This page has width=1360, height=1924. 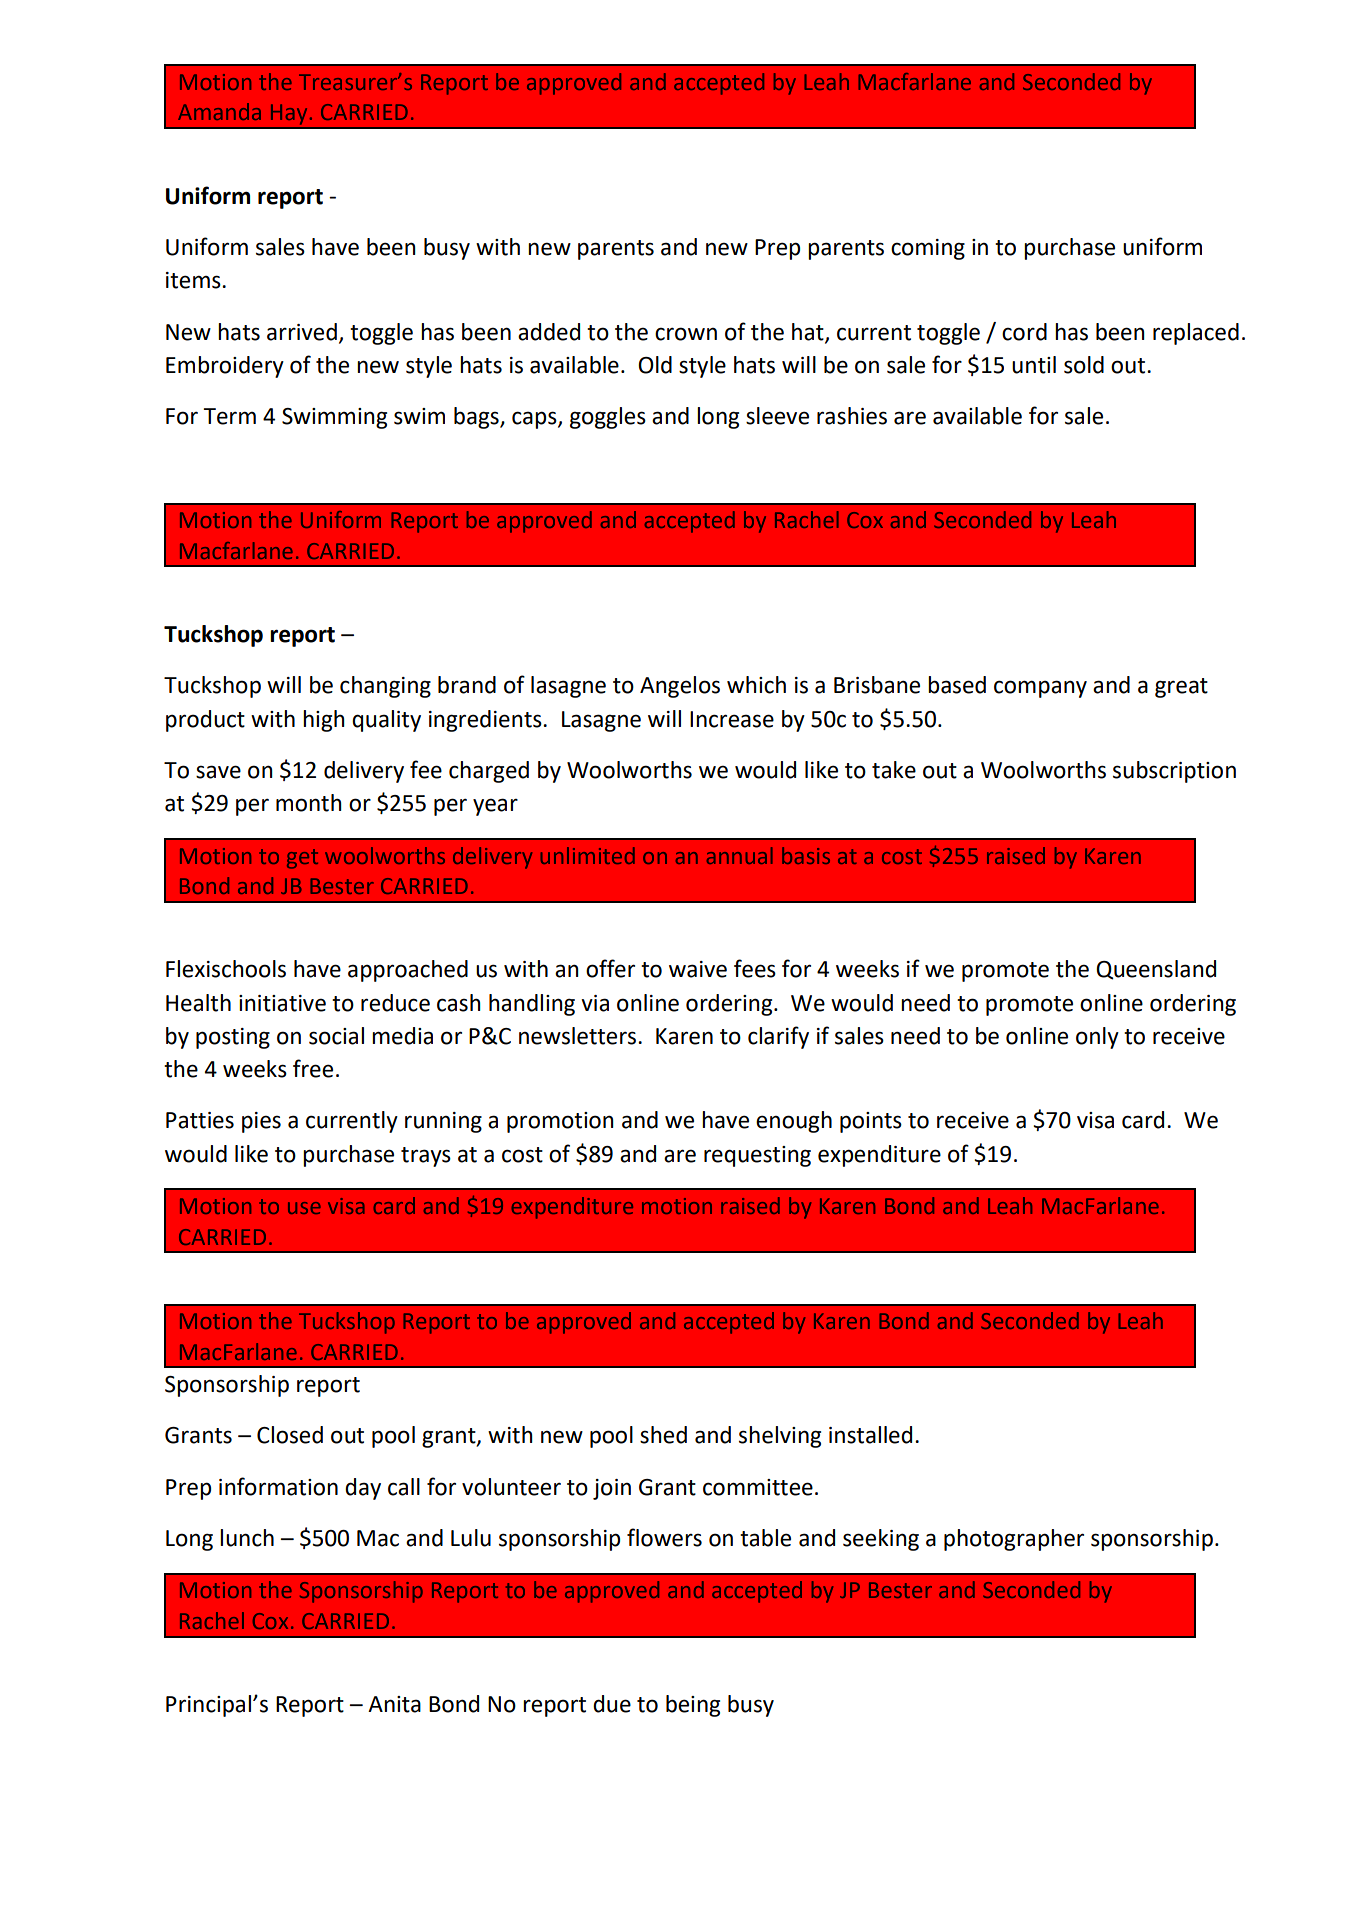 What do you see at coordinates (219, 111) in the page?
I see `Amanda` at bounding box center [219, 111].
